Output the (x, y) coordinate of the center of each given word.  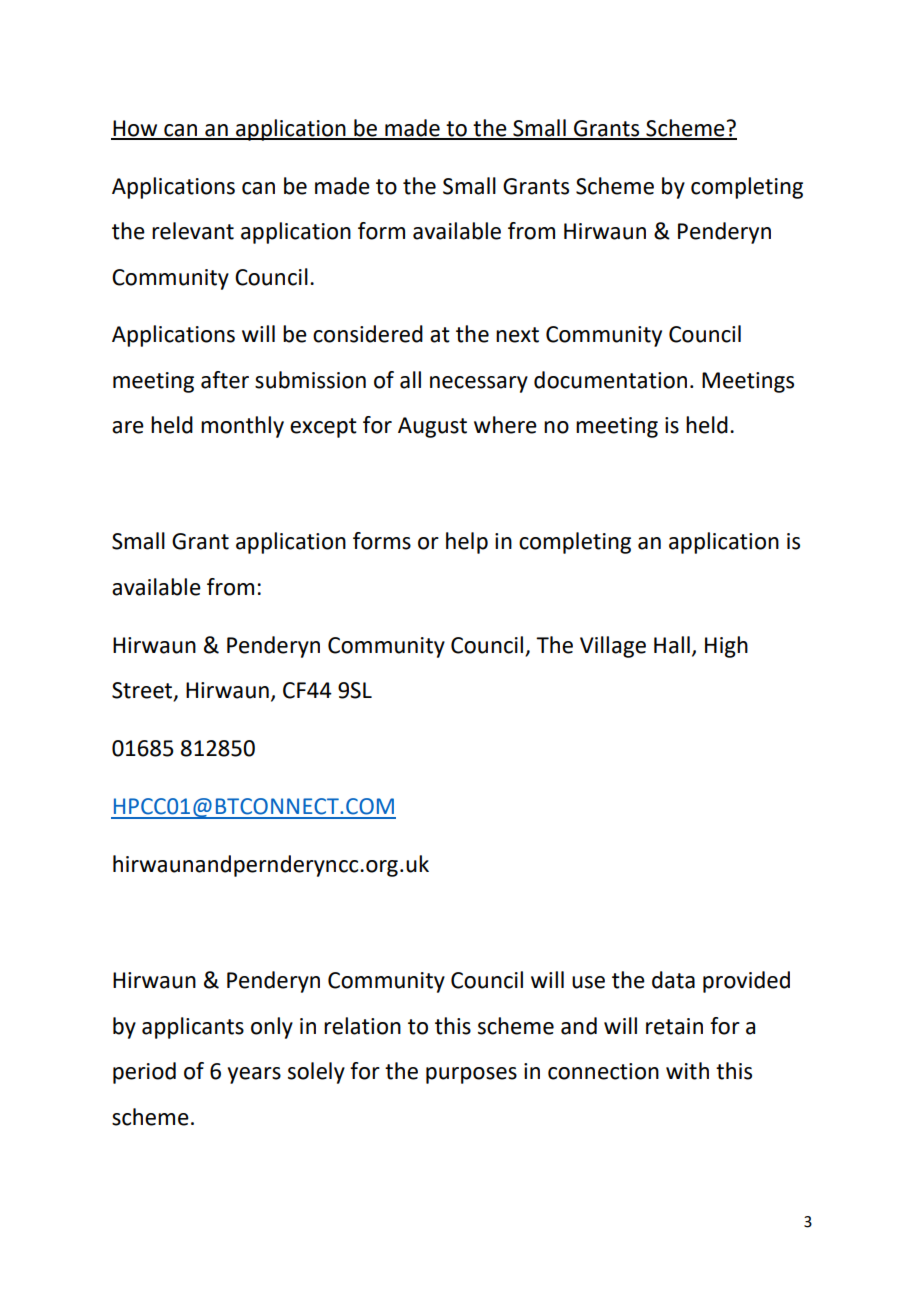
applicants (193, 1028)
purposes (471, 1075)
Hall (672, 645)
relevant (193, 231)
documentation (610, 380)
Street (143, 691)
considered (368, 334)
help (467, 543)
